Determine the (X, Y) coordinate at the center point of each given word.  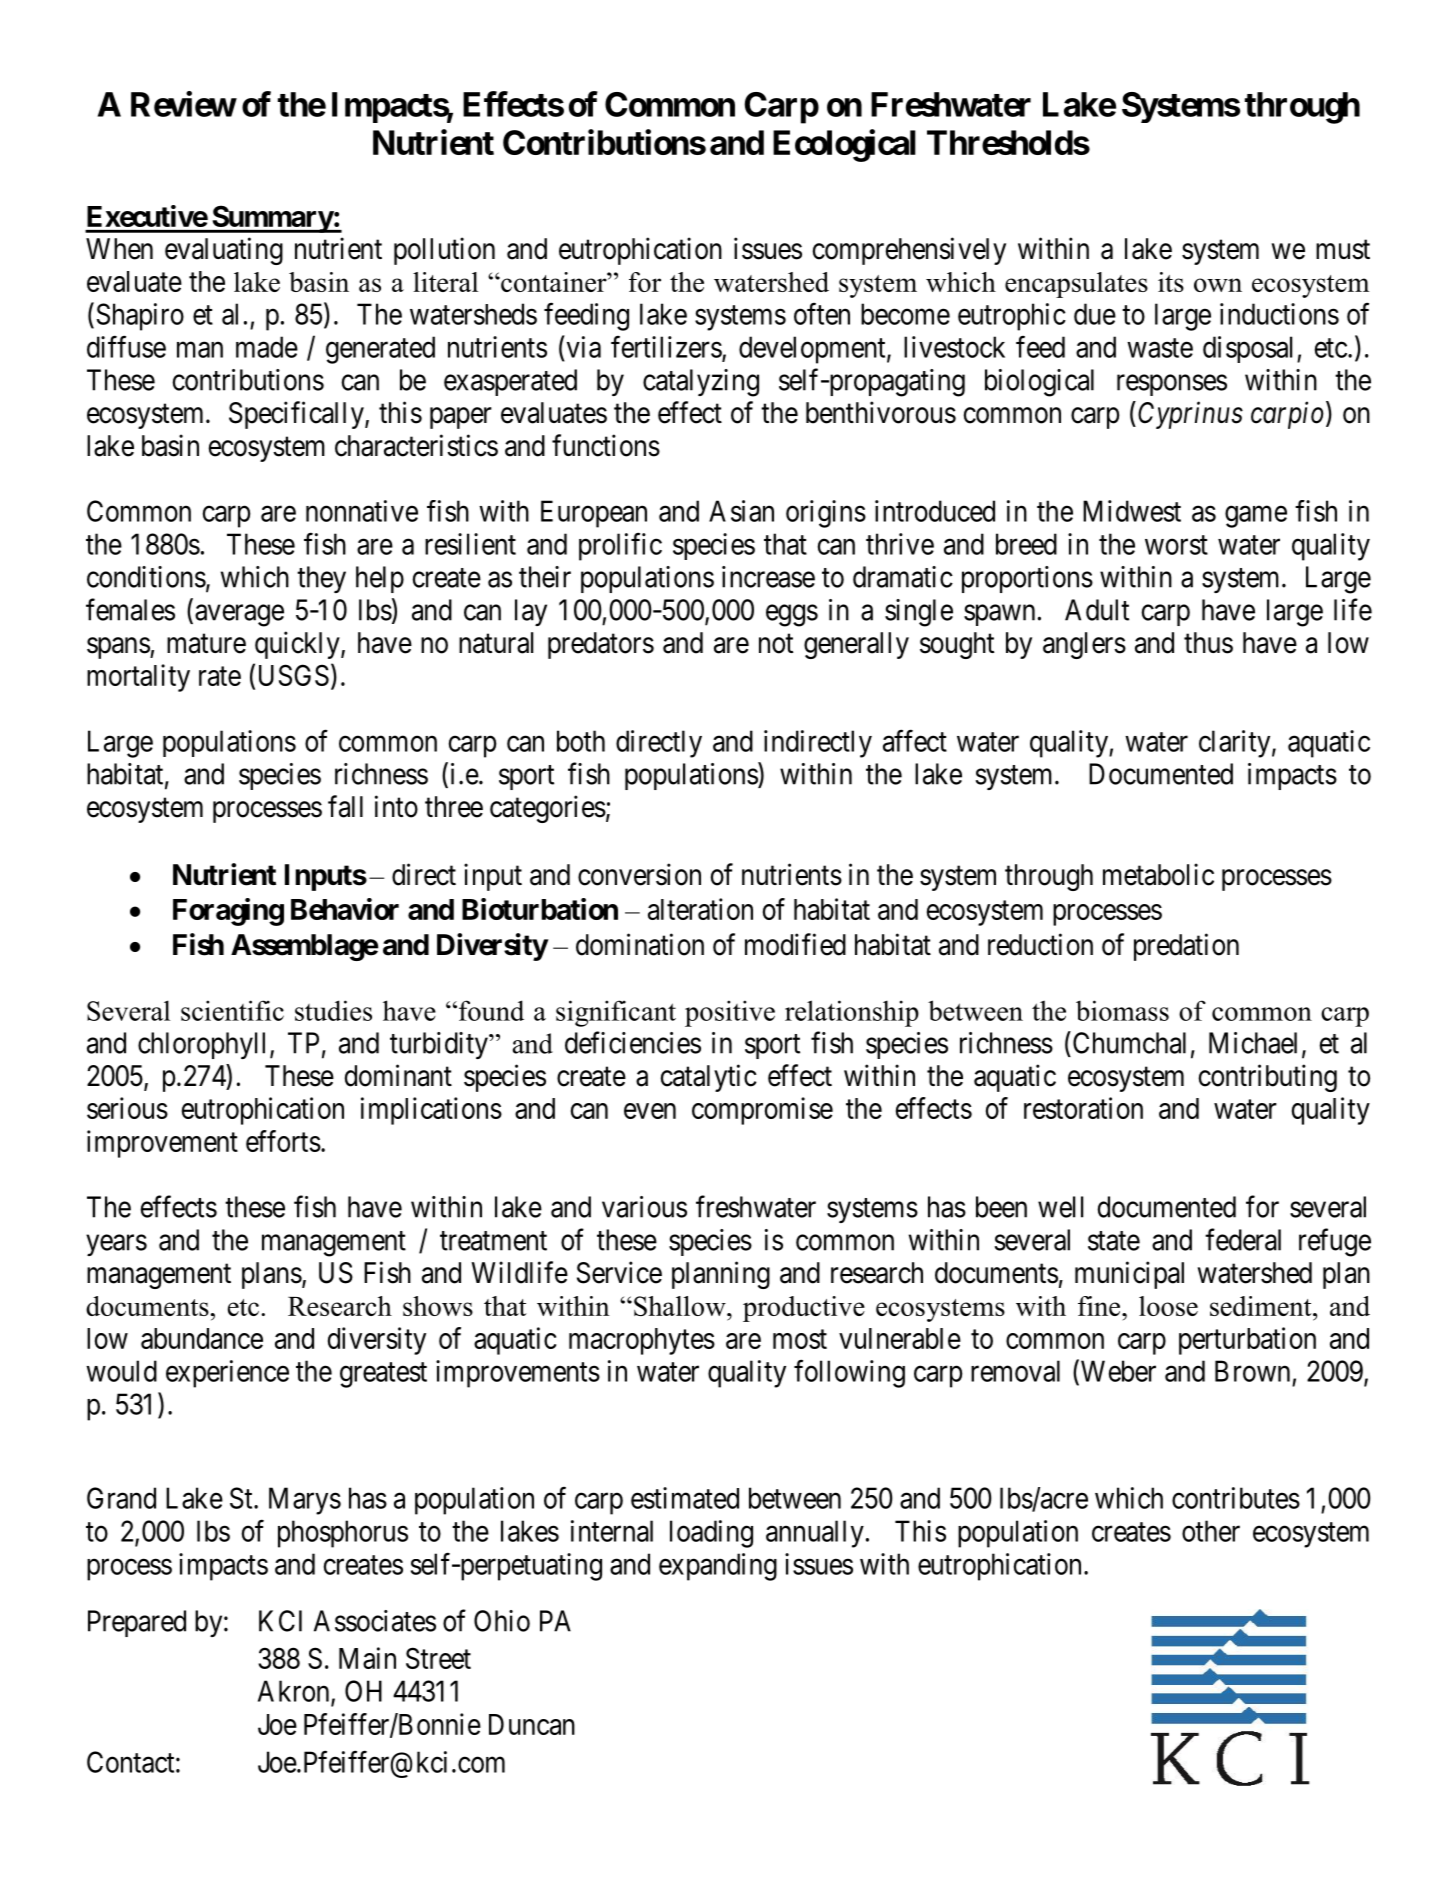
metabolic (1158, 874)
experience (227, 1374)
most (800, 1339)
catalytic (709, 1078)
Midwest (1132, 511)
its (1171, 282)
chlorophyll (204, 1045)
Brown (1252, 1371)
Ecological (844, 145)
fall (345, 806)
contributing (1268, 1078)
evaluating (224, 251)
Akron (295, 1692)
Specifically (297, 415)
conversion (639, 874)
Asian (741, 511)
